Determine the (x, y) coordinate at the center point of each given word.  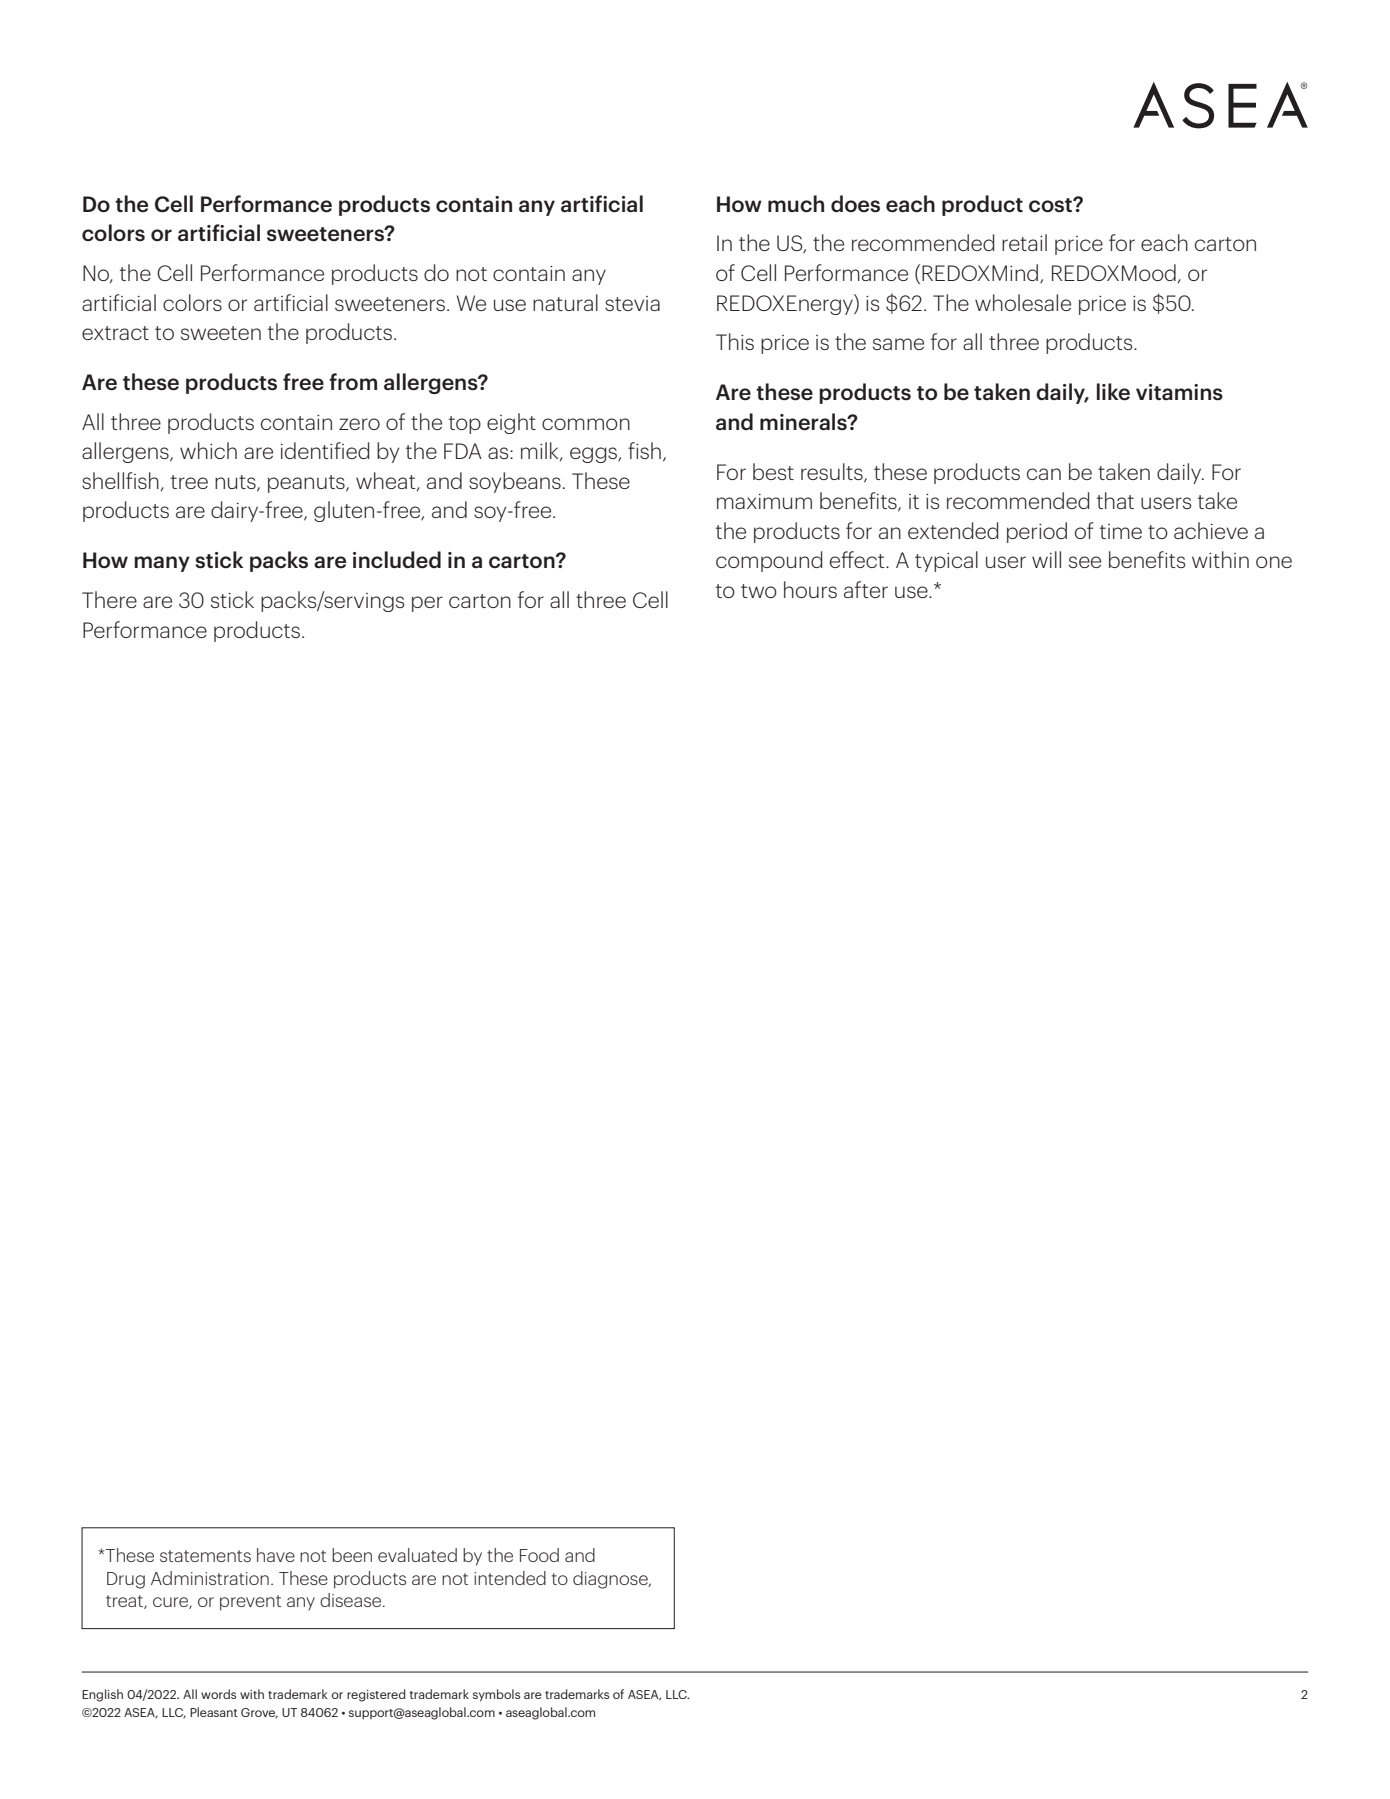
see (1085, 562)
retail (1024, 242)
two (759, 591)
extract (115, 333)
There (109, 599)
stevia (632, 303)
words (218, 1694)
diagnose (611, 1580)
